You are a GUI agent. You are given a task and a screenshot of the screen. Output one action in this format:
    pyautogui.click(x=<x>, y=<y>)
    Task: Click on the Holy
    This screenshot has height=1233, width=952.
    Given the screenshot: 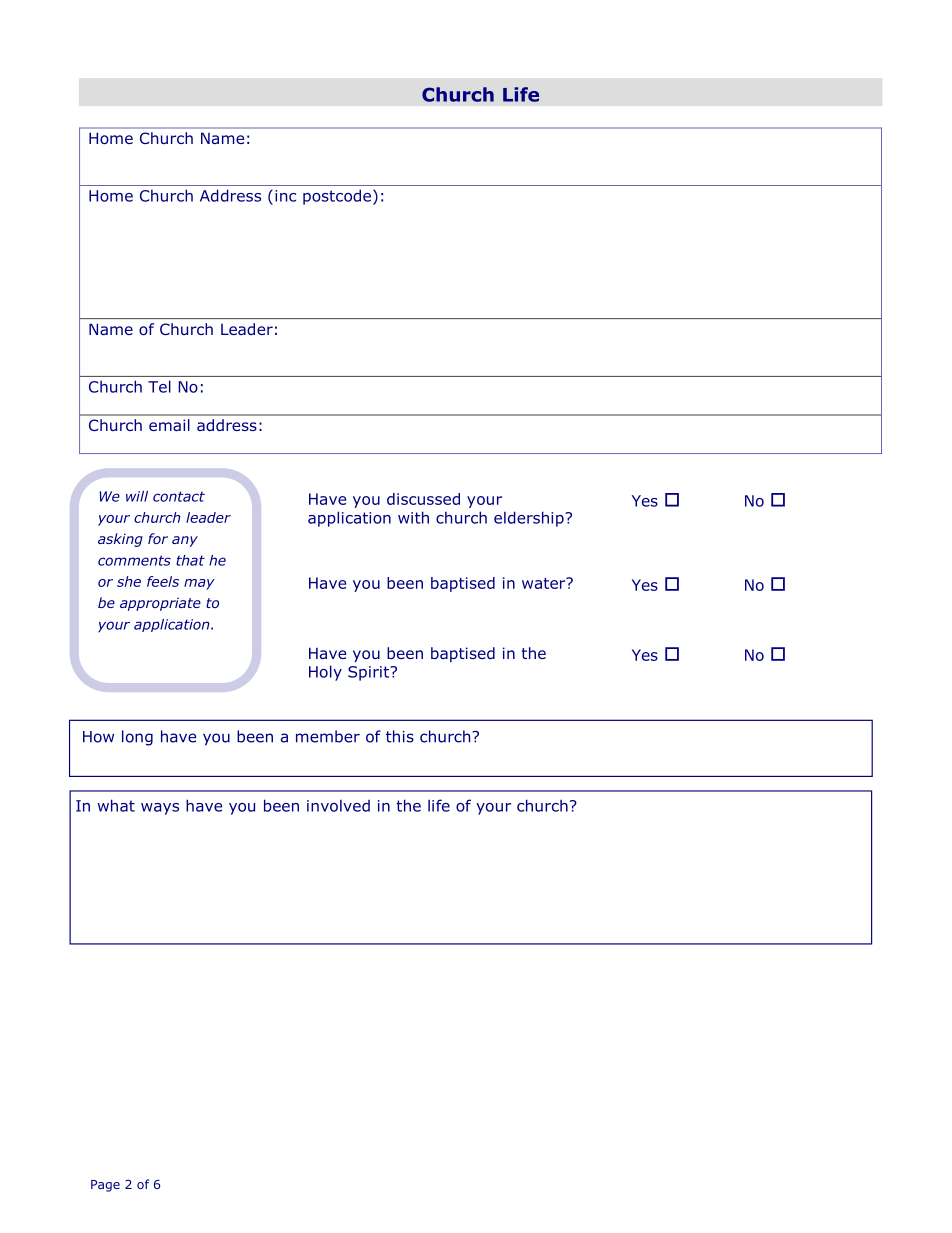 What is the action you would take?
    pyautogui.click(x=325, y=673)
